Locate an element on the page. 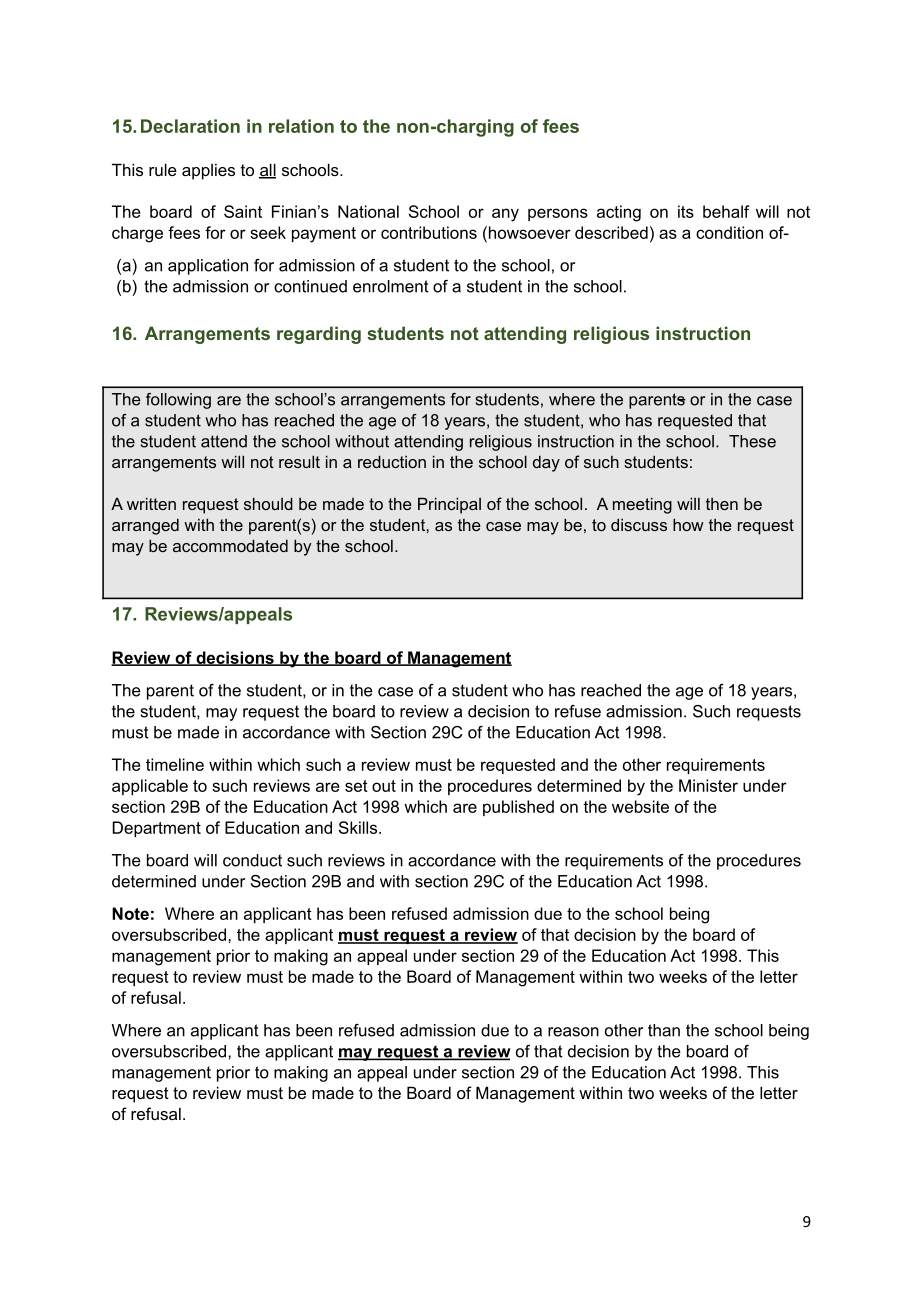 The height and width of the document is (1307, 924). accommodated is located at coordinates (230, 545).
